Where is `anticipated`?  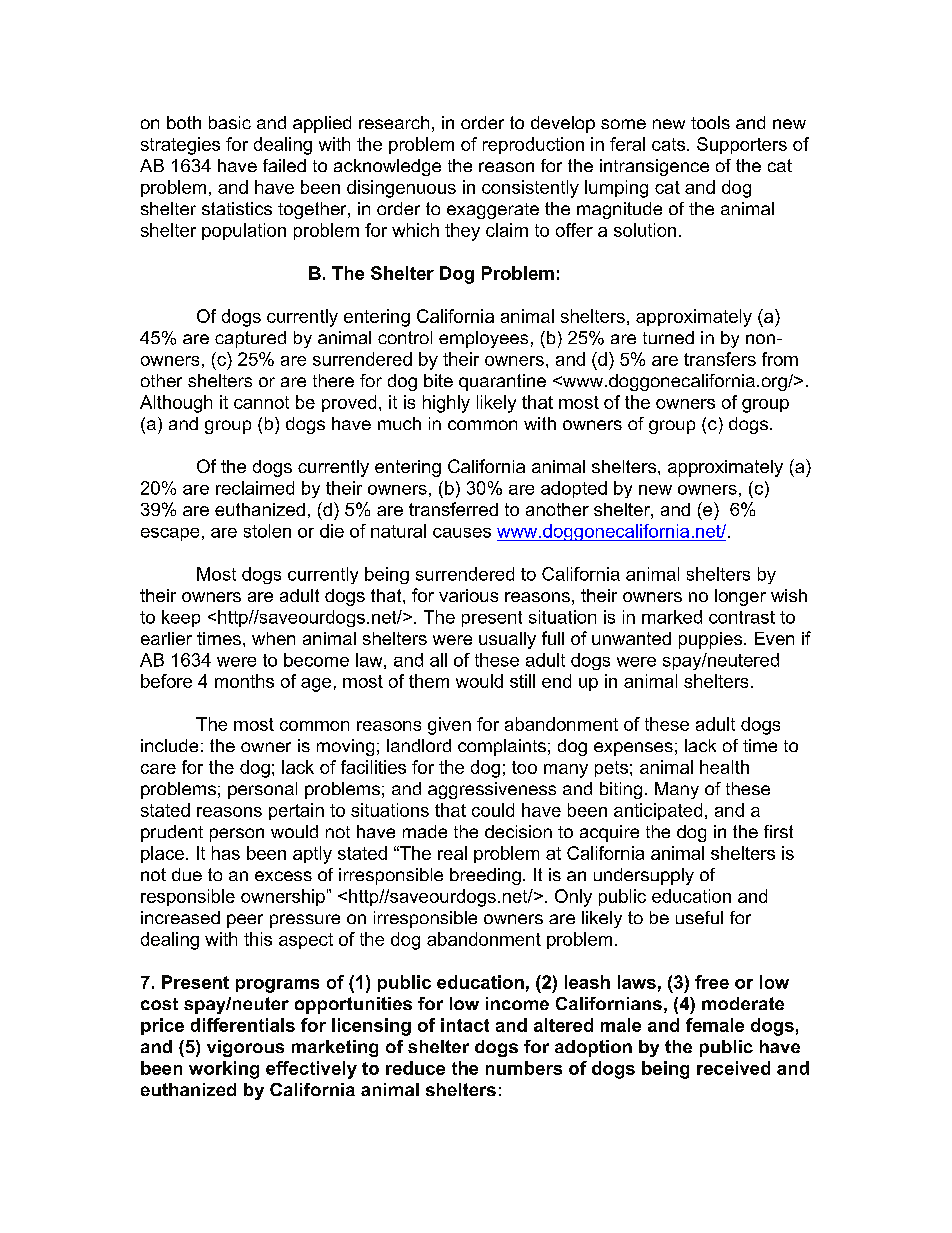 anticipated is located at coordinates (658, 811).
